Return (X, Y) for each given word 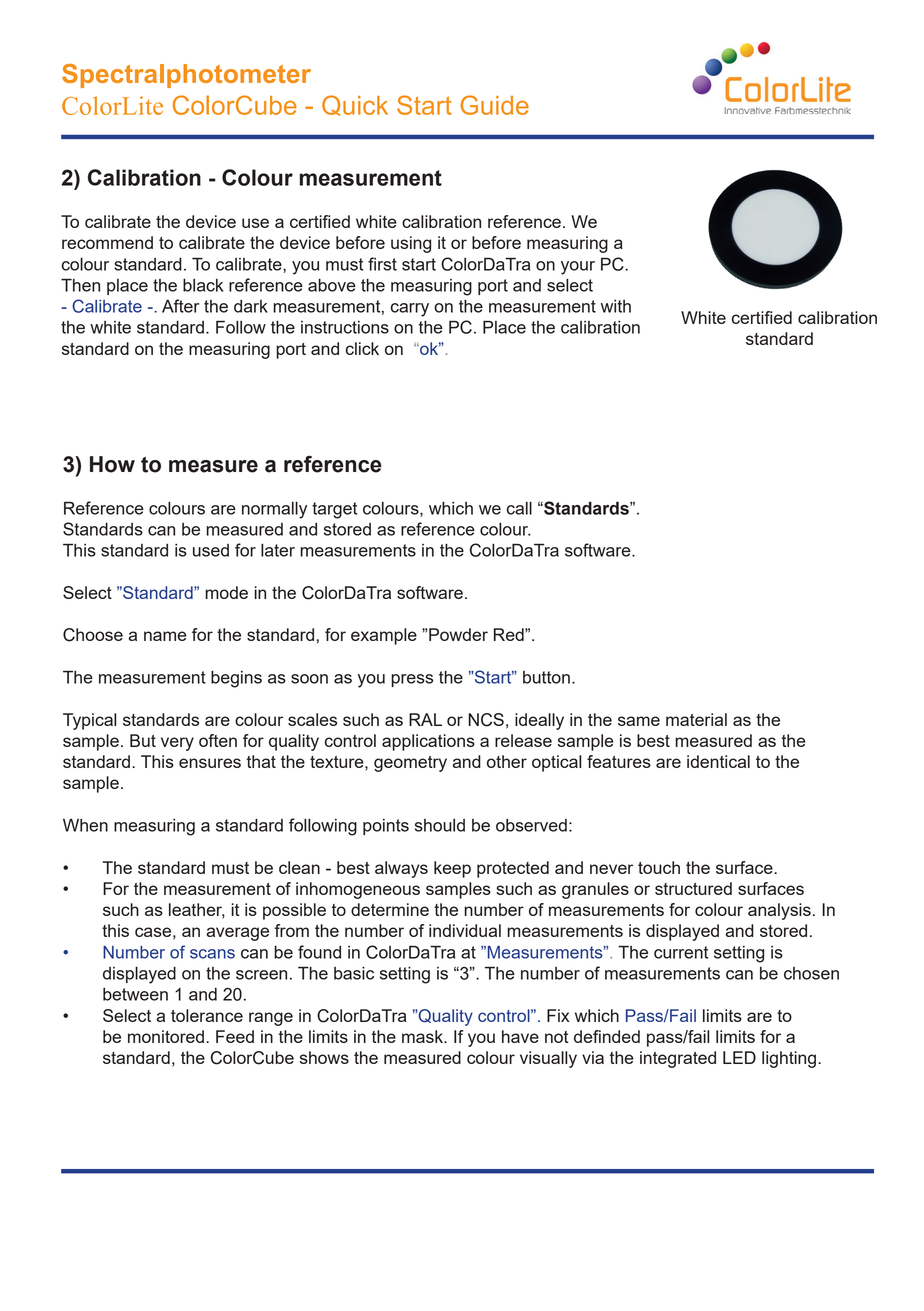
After (180, 306)
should (440, 825)
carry (410, 310)
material (696, 719)
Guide (494, 105)
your (578, 268)
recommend (107, 242)
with (616, 306)
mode (226, 592)
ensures (210, 763)
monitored (166, 1036)
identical (718, 761)
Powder (458, 634)
